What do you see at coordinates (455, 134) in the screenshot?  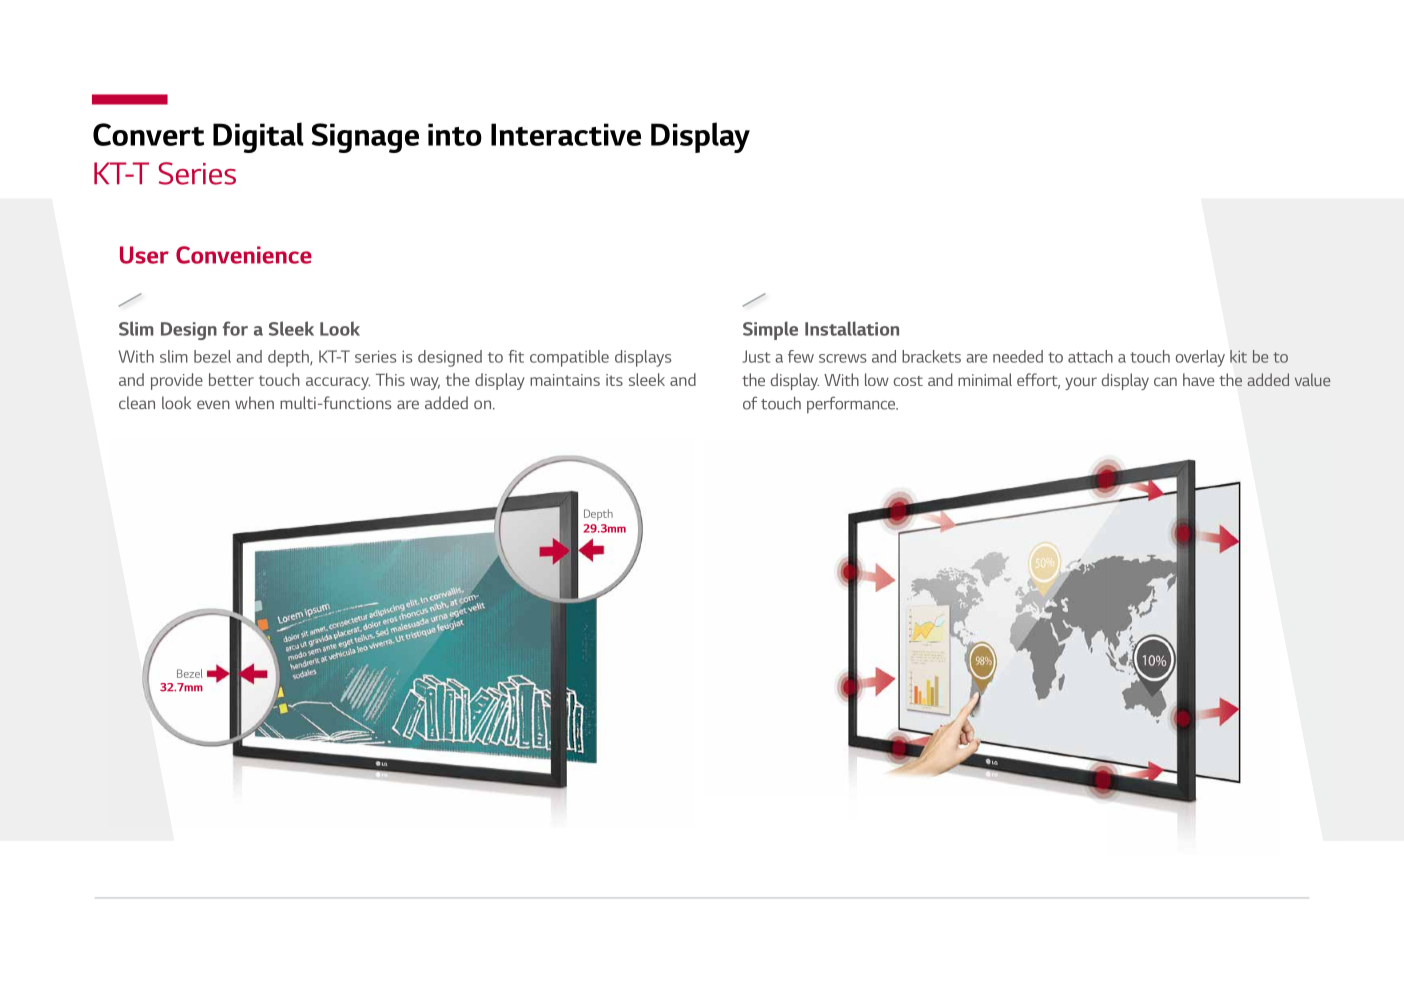 I see `into` at bounding box center [455, 134].
